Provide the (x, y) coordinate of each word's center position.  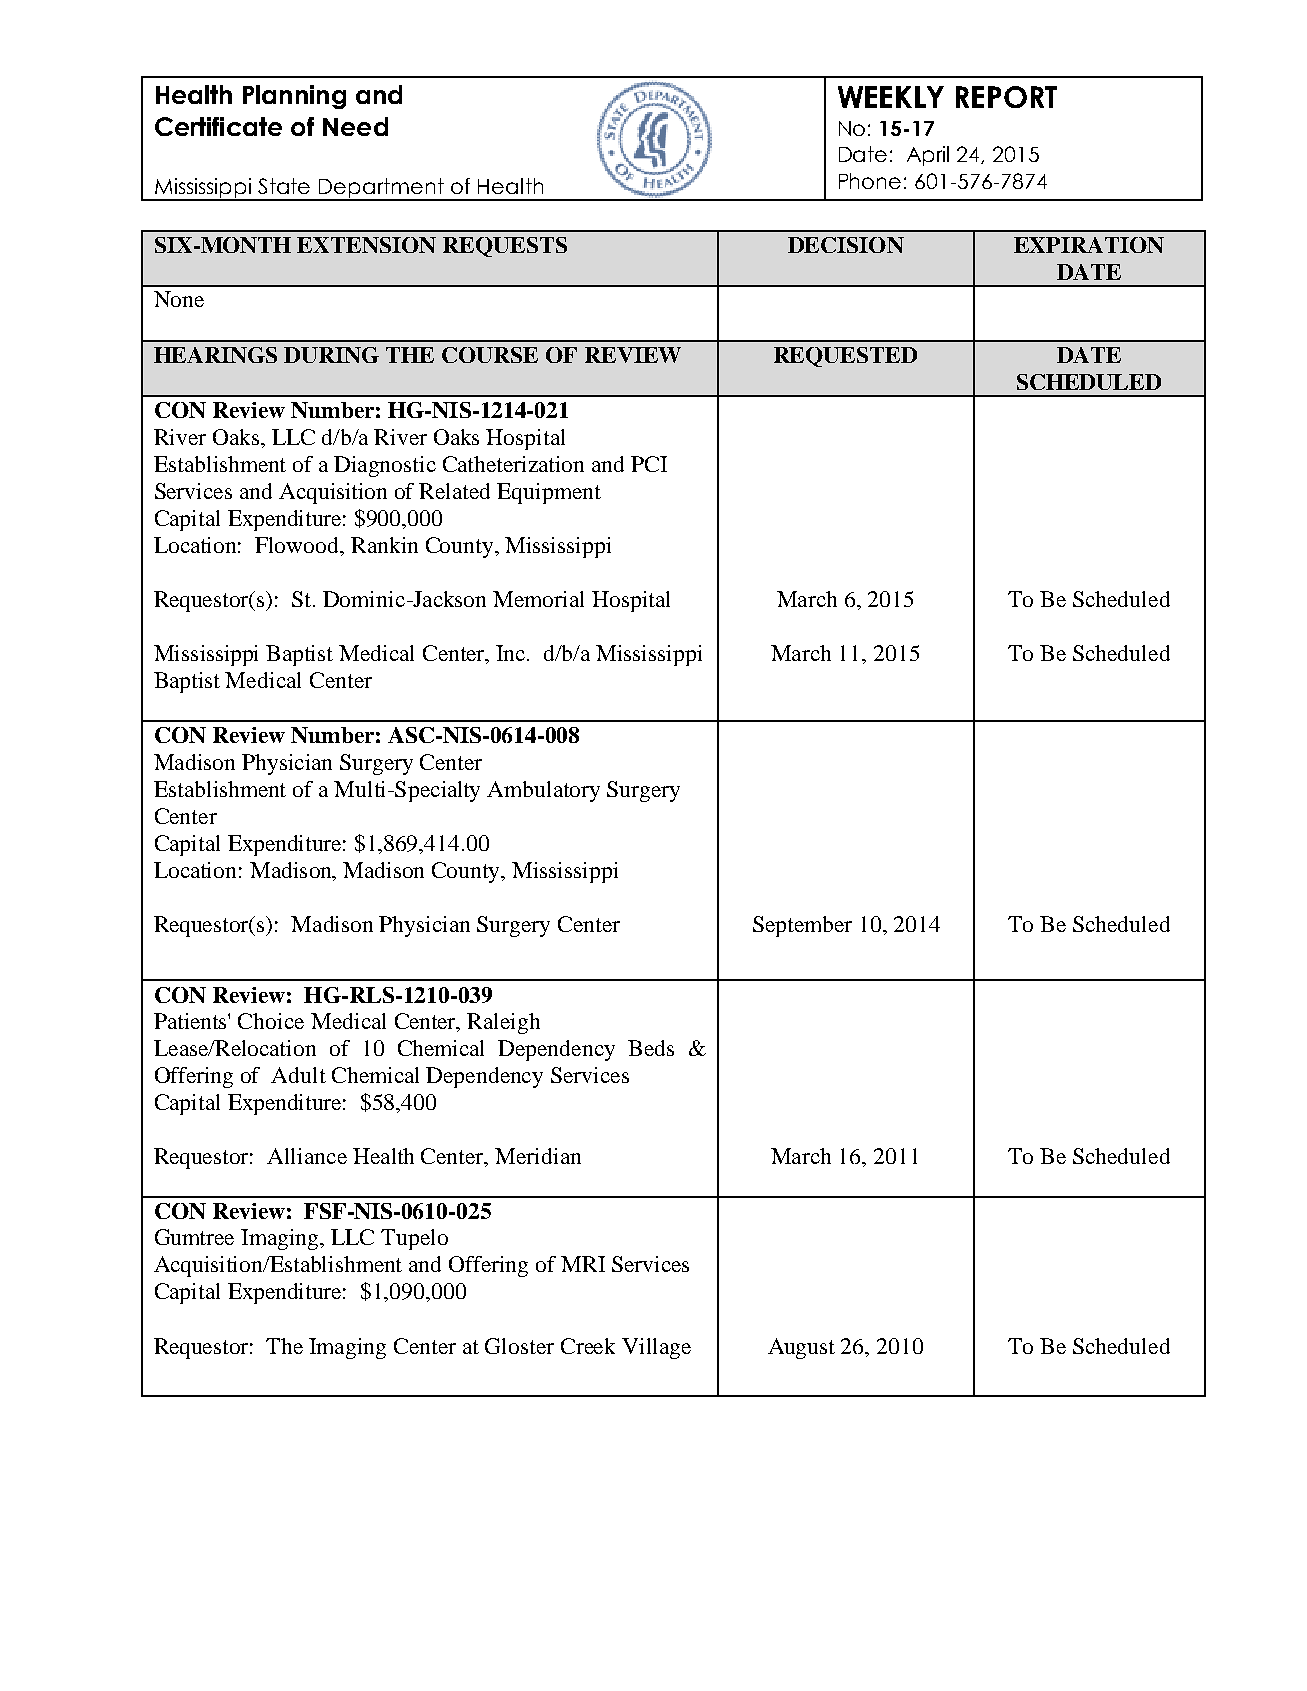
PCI (649, 464)
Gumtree (194, 1237)
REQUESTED (845, 357)
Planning (294, 97)
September (802, 926)
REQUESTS (505, 247)
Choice (271, 1021)
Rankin (384, 545)
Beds (651, 1048)
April (928, 156)
